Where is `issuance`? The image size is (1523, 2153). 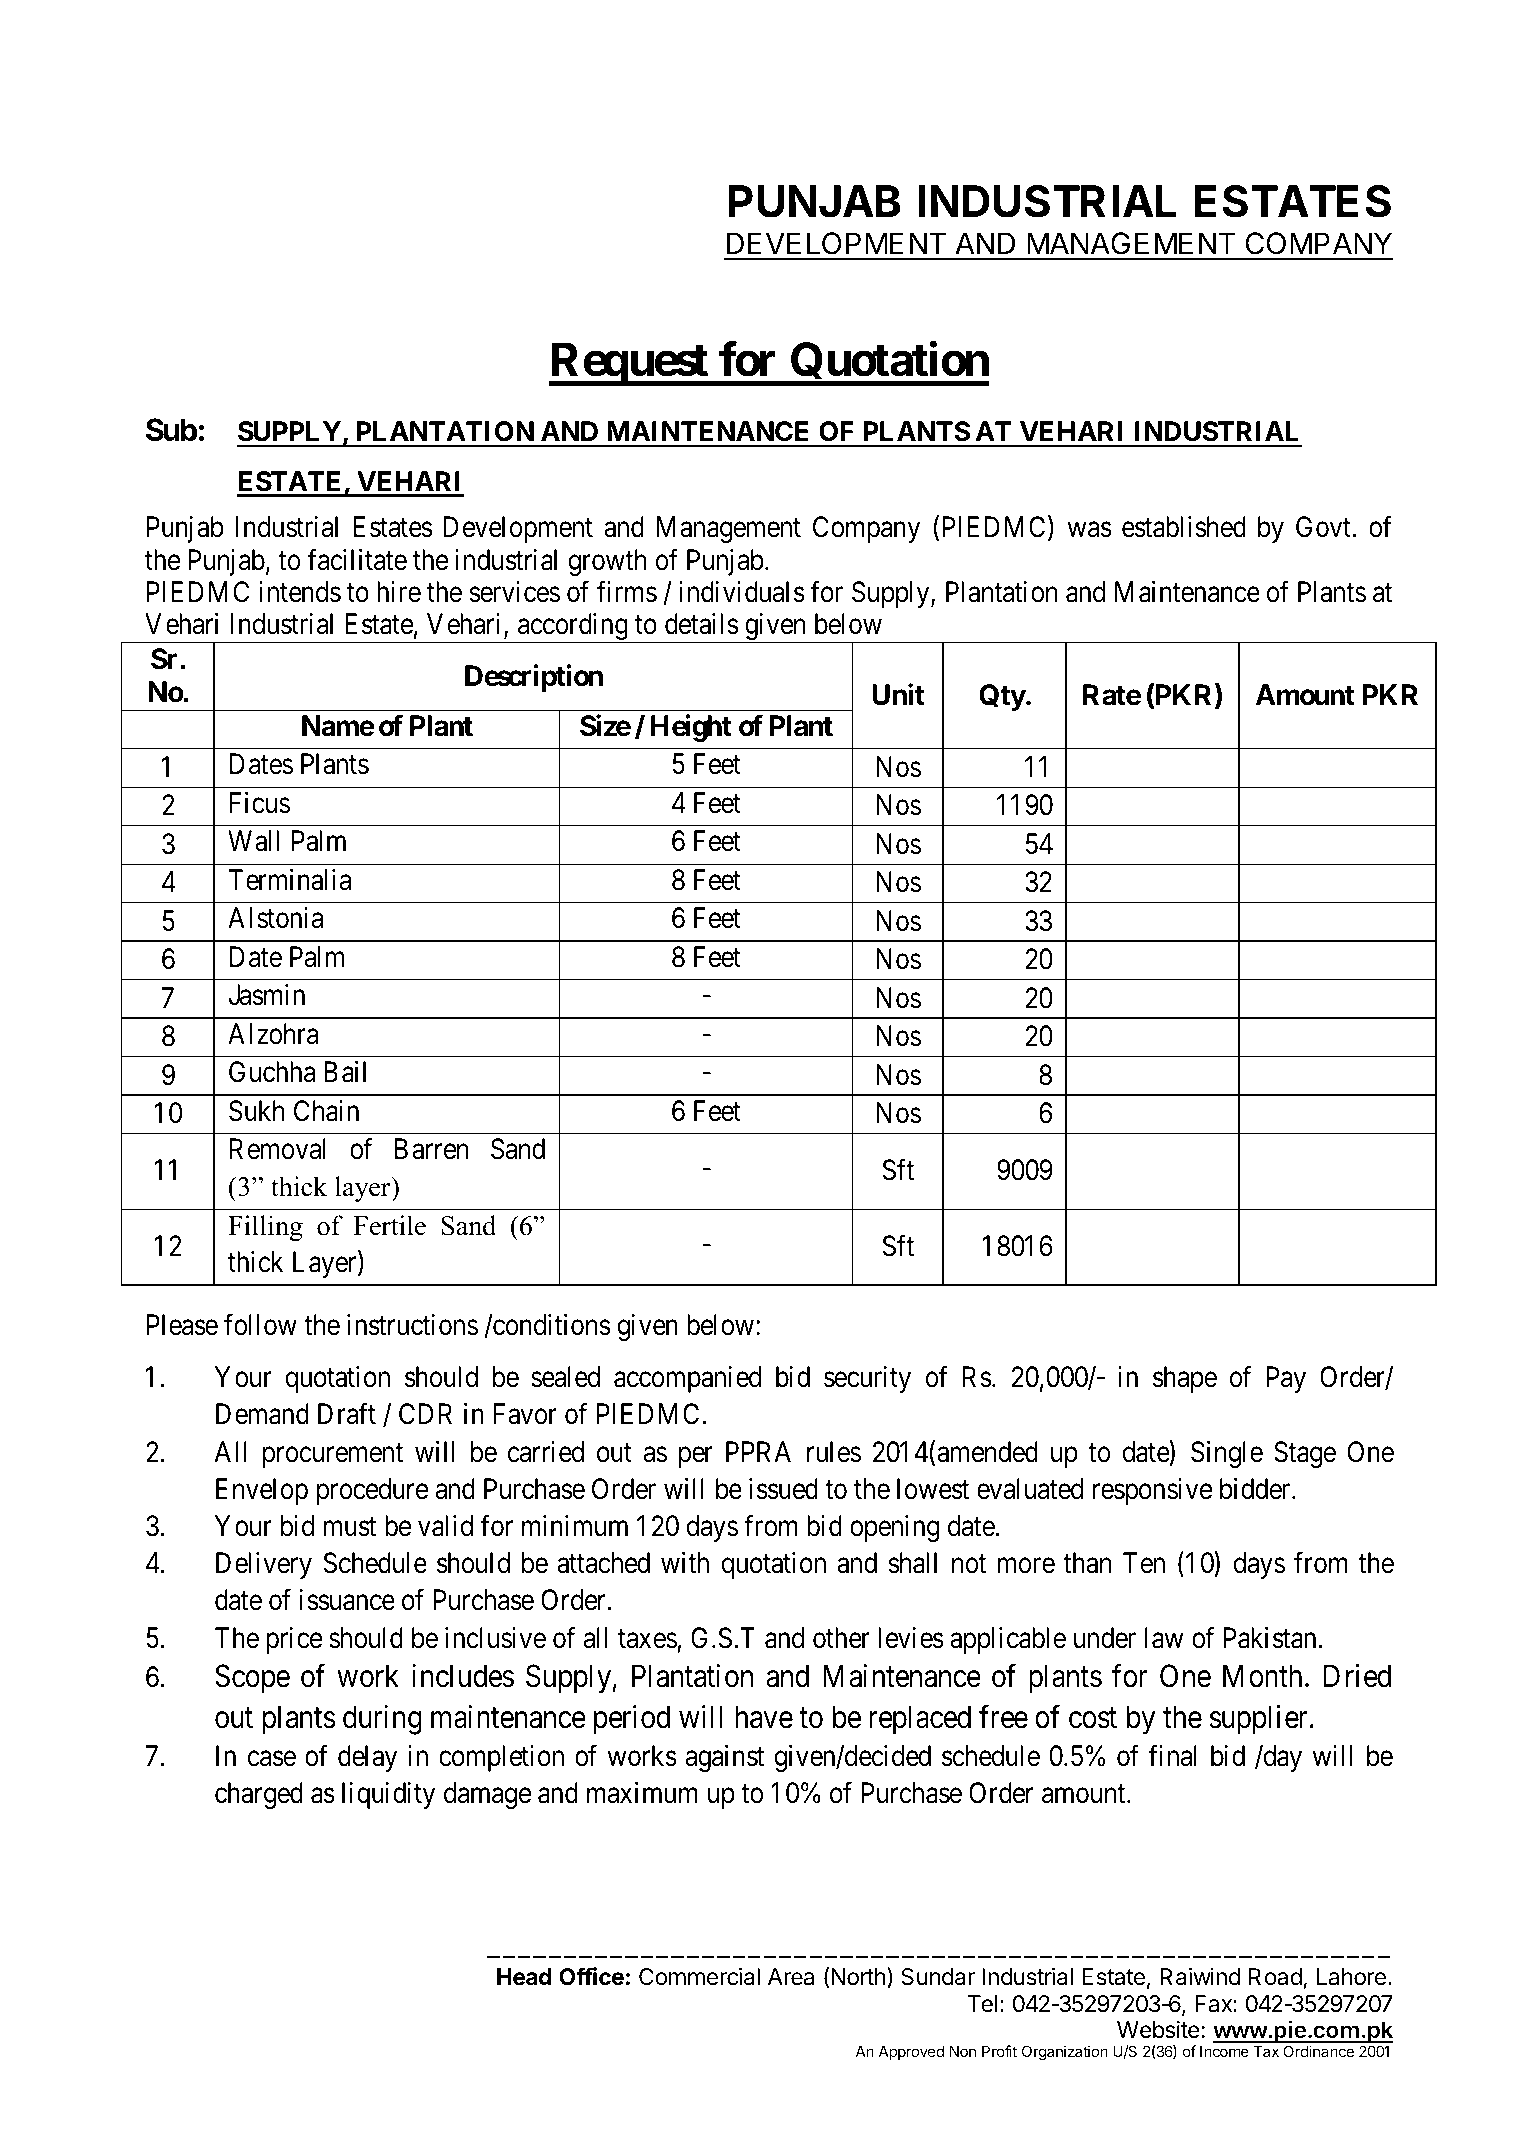
issuance is located at coordinates (347, 1600).
